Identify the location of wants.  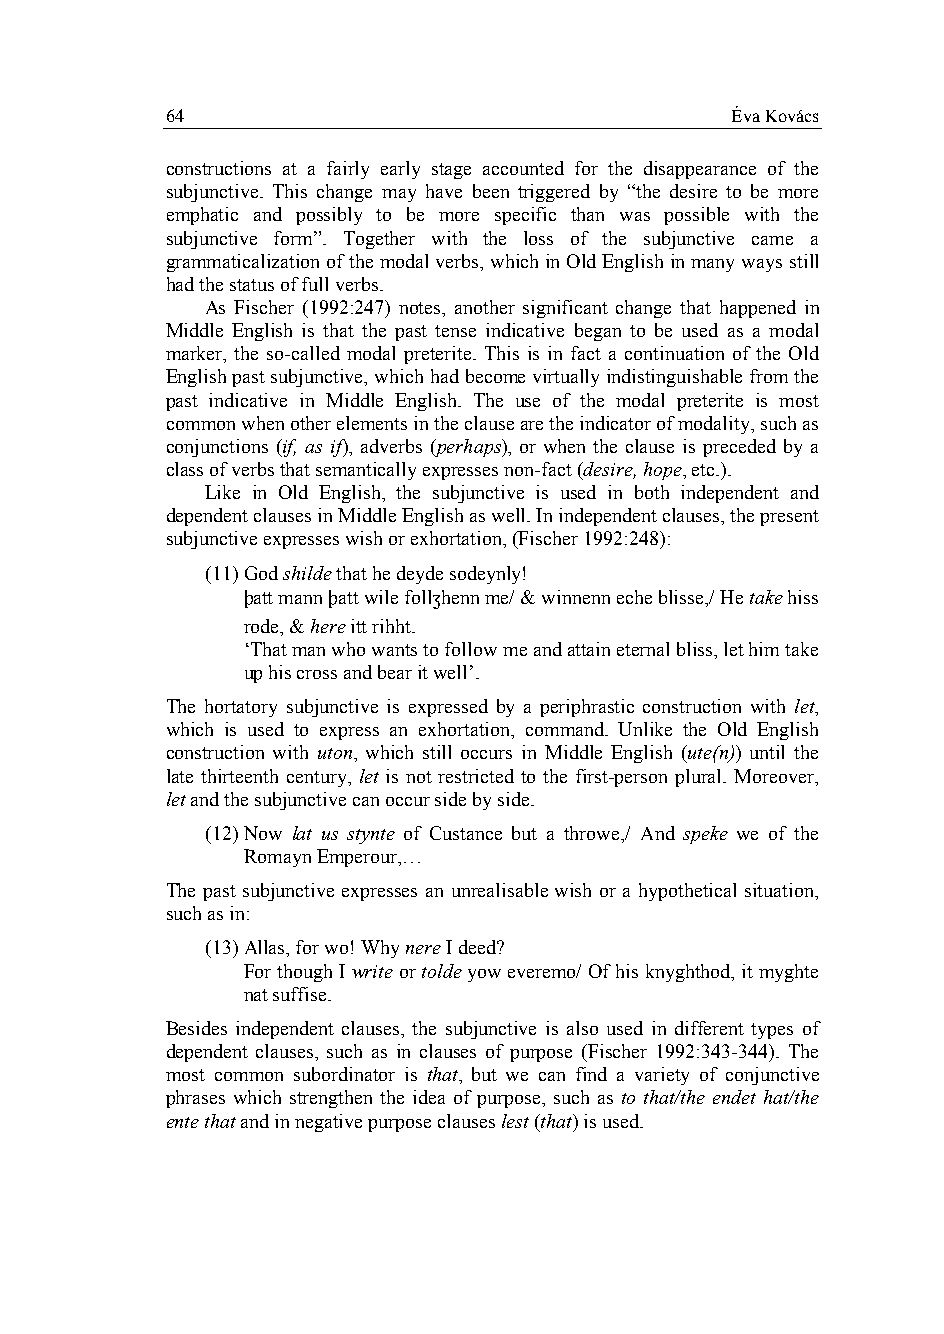
(394, 650).
